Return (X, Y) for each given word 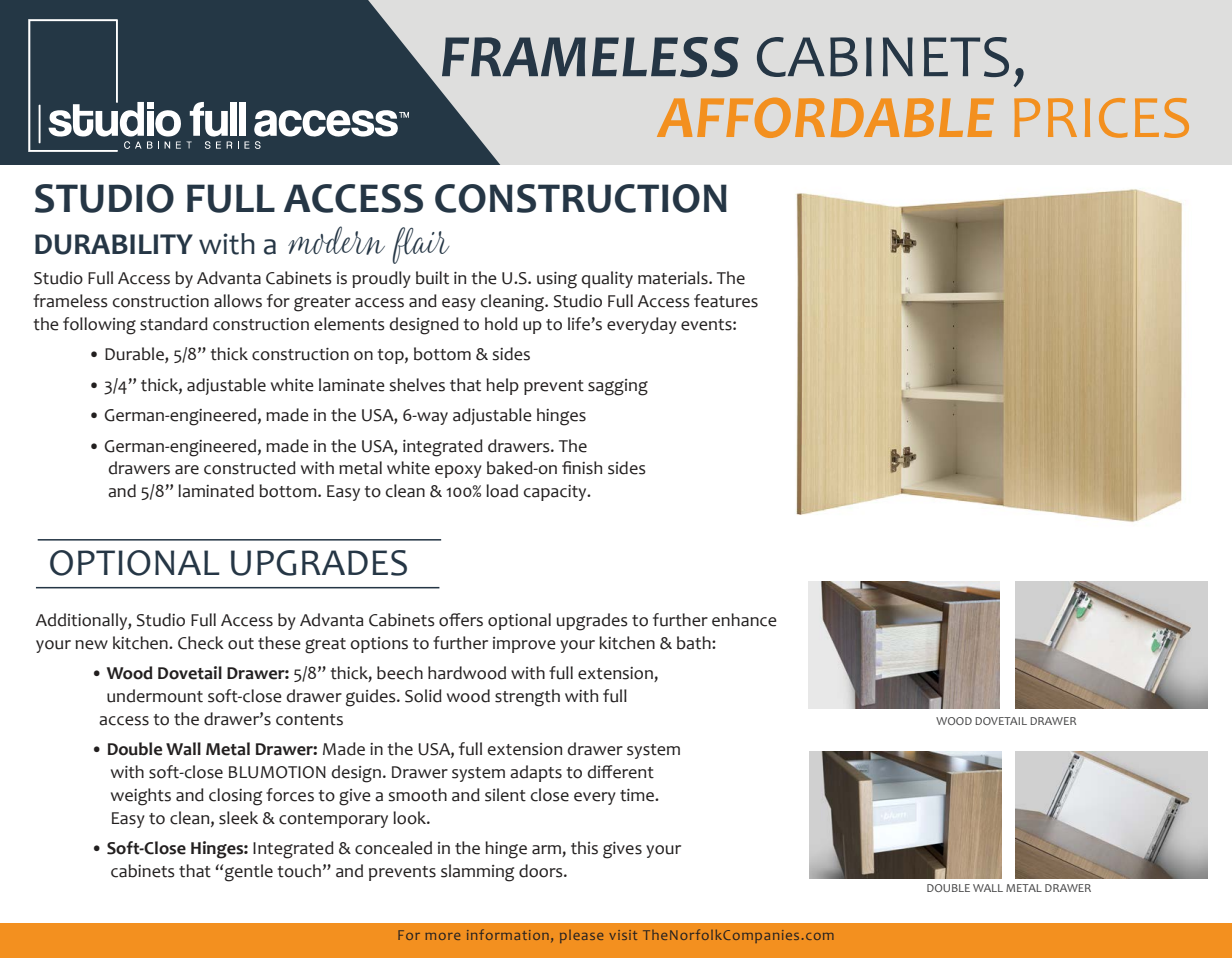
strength (527, 698)
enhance (744, 620)
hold (501, 324)
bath (695, 643)
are (187, 470)
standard (174, 324)
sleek (238, 818)
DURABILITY (114, 244)
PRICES (1101, 118)
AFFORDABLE (825, 118)
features (726, 301)
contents (309, 720)
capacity (556, 493)
